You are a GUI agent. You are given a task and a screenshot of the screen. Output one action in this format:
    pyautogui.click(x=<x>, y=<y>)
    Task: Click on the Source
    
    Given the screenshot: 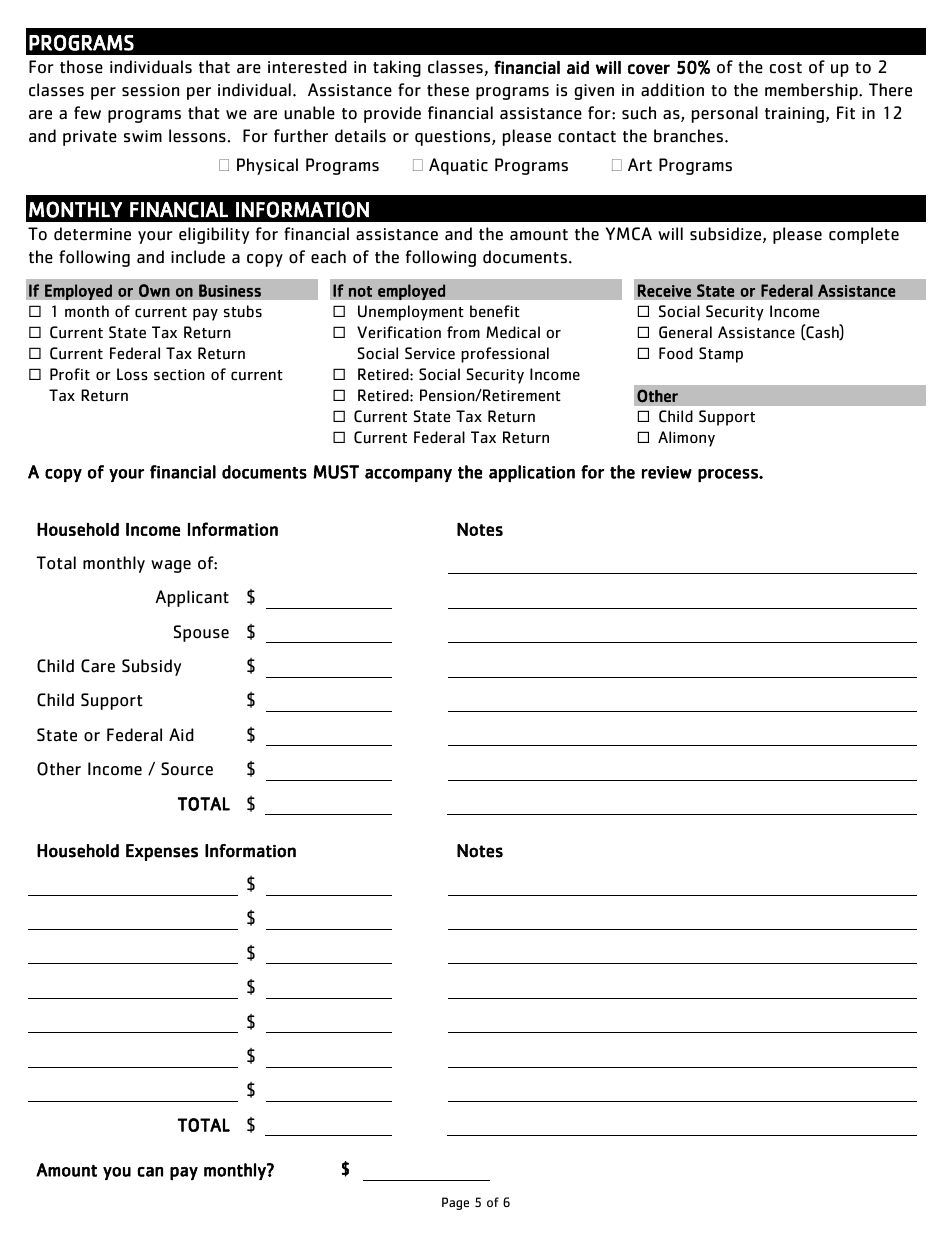 What is the action you would take?
    pyautogui.click(x=187, y=769)
